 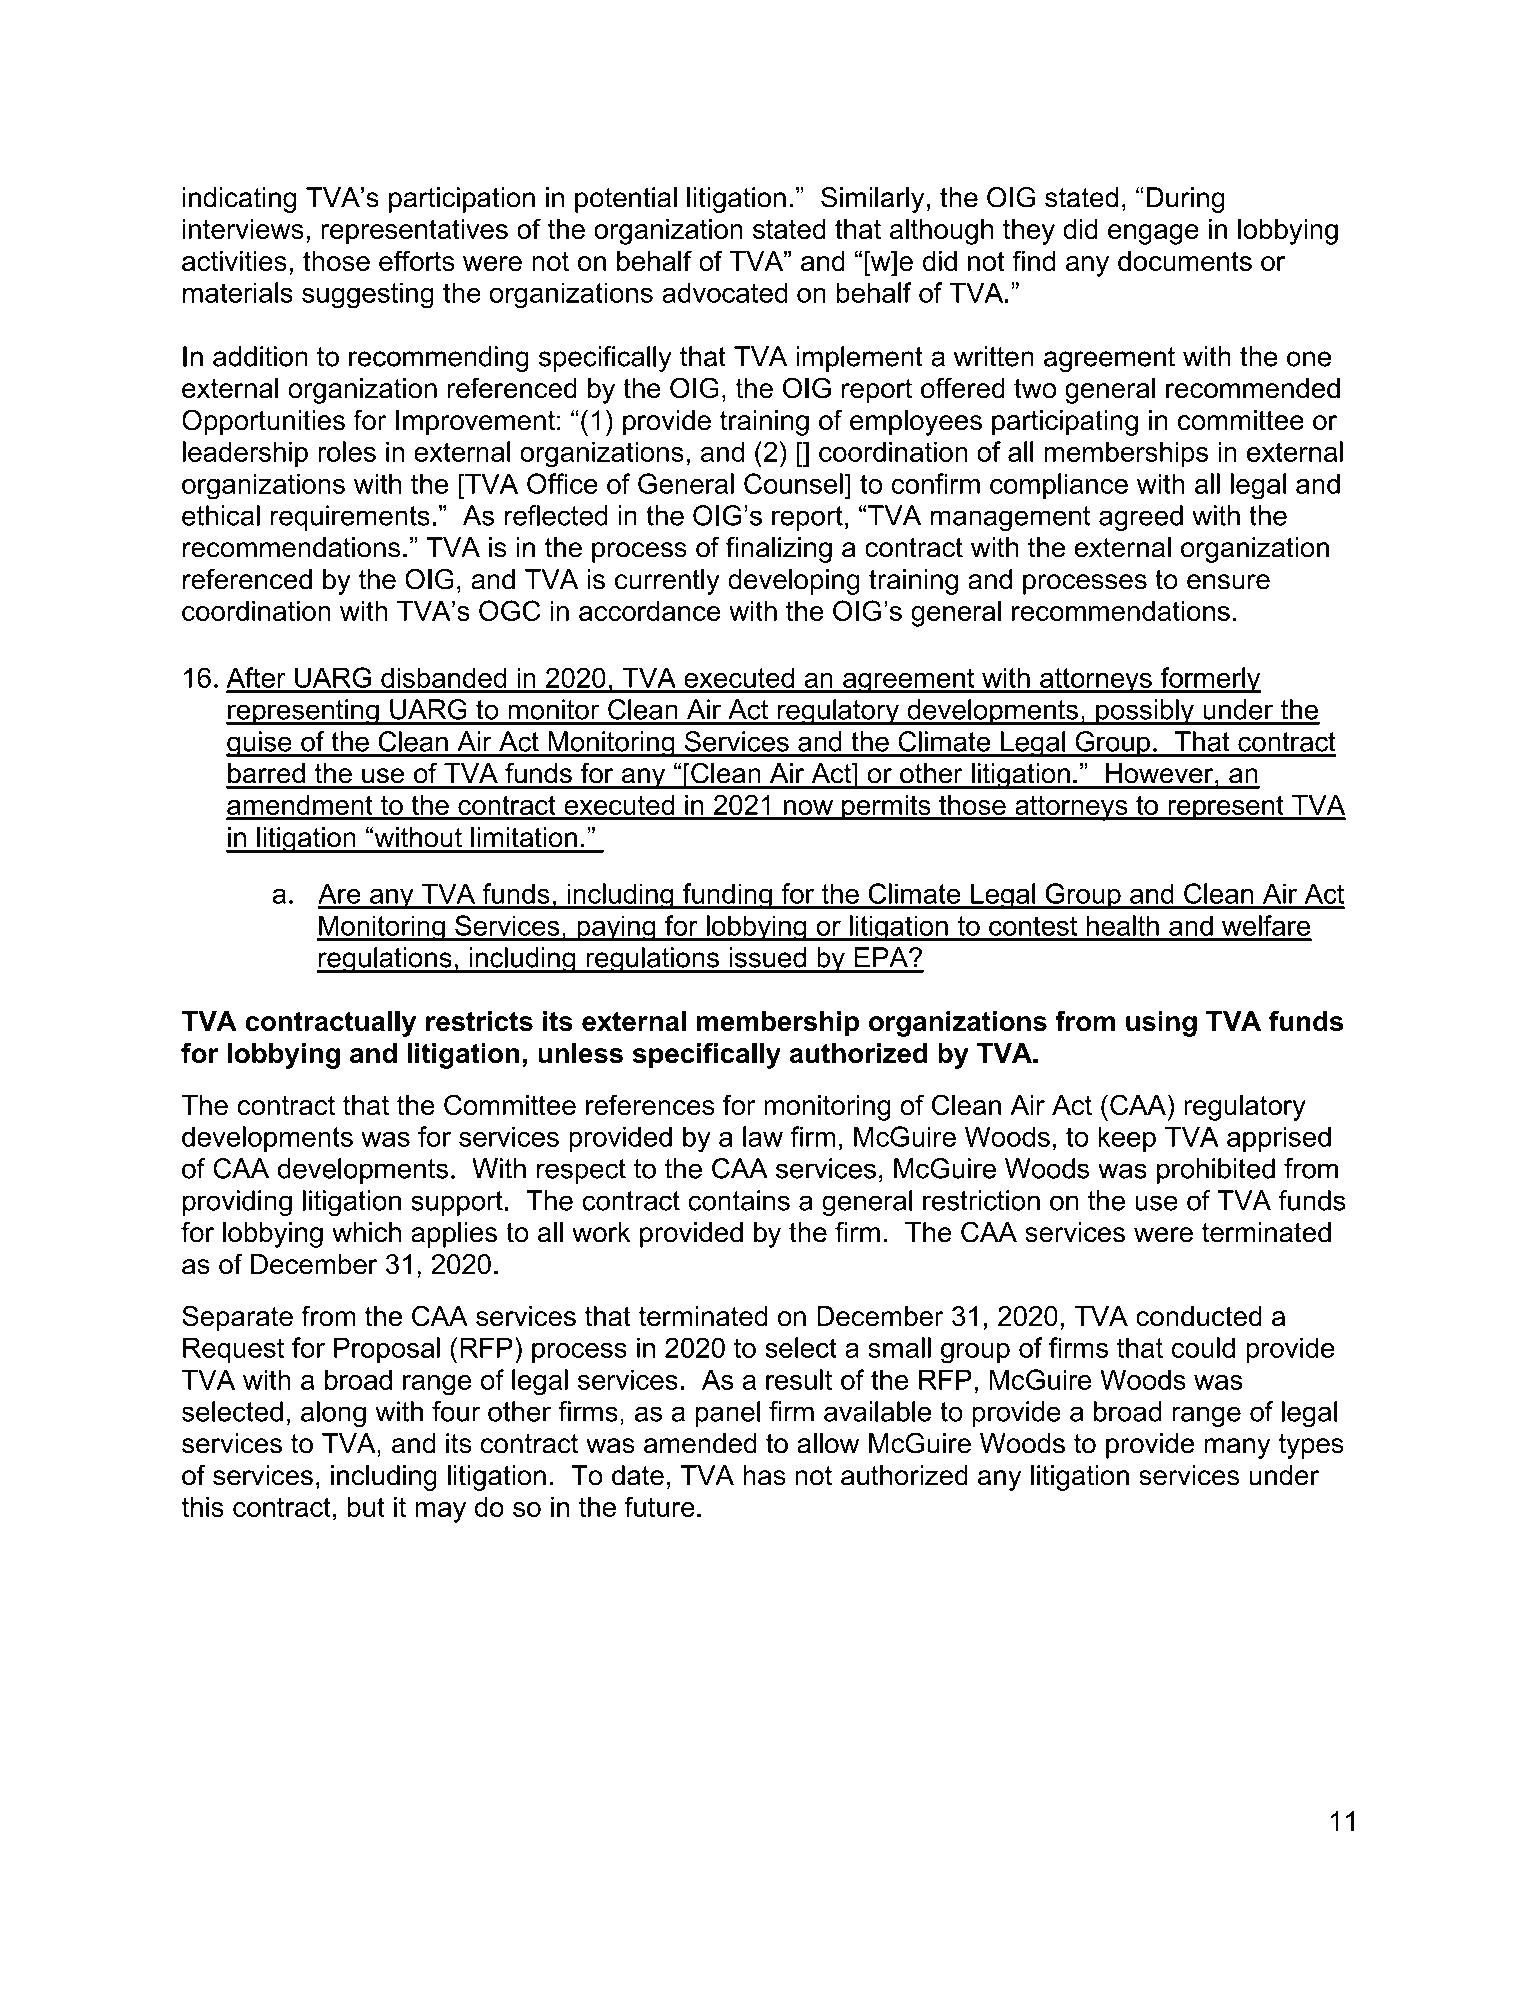 I want to click on possibly, so click(x=1145, y=712).
